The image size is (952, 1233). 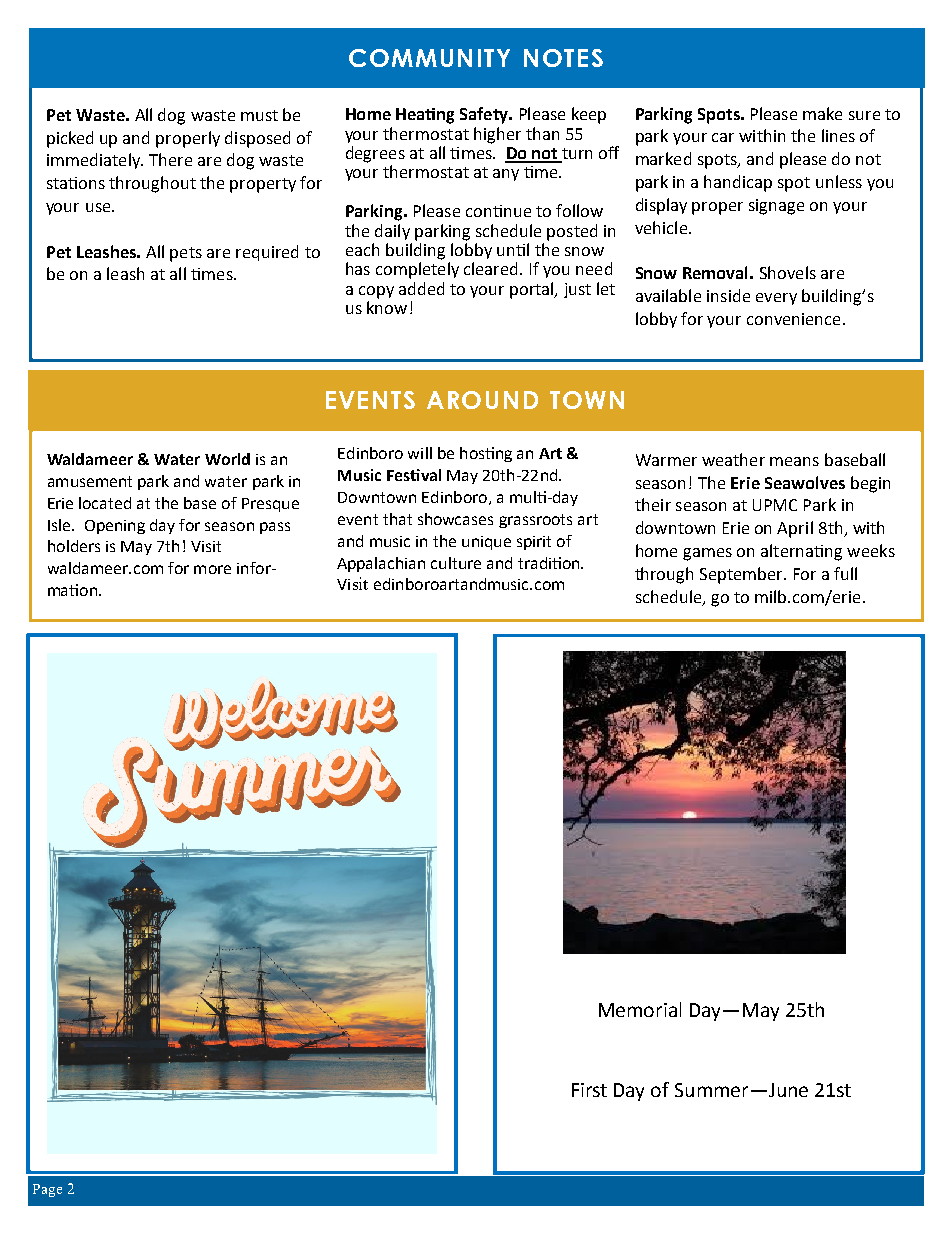 I want to click on make, so click(x=822, y=113).
